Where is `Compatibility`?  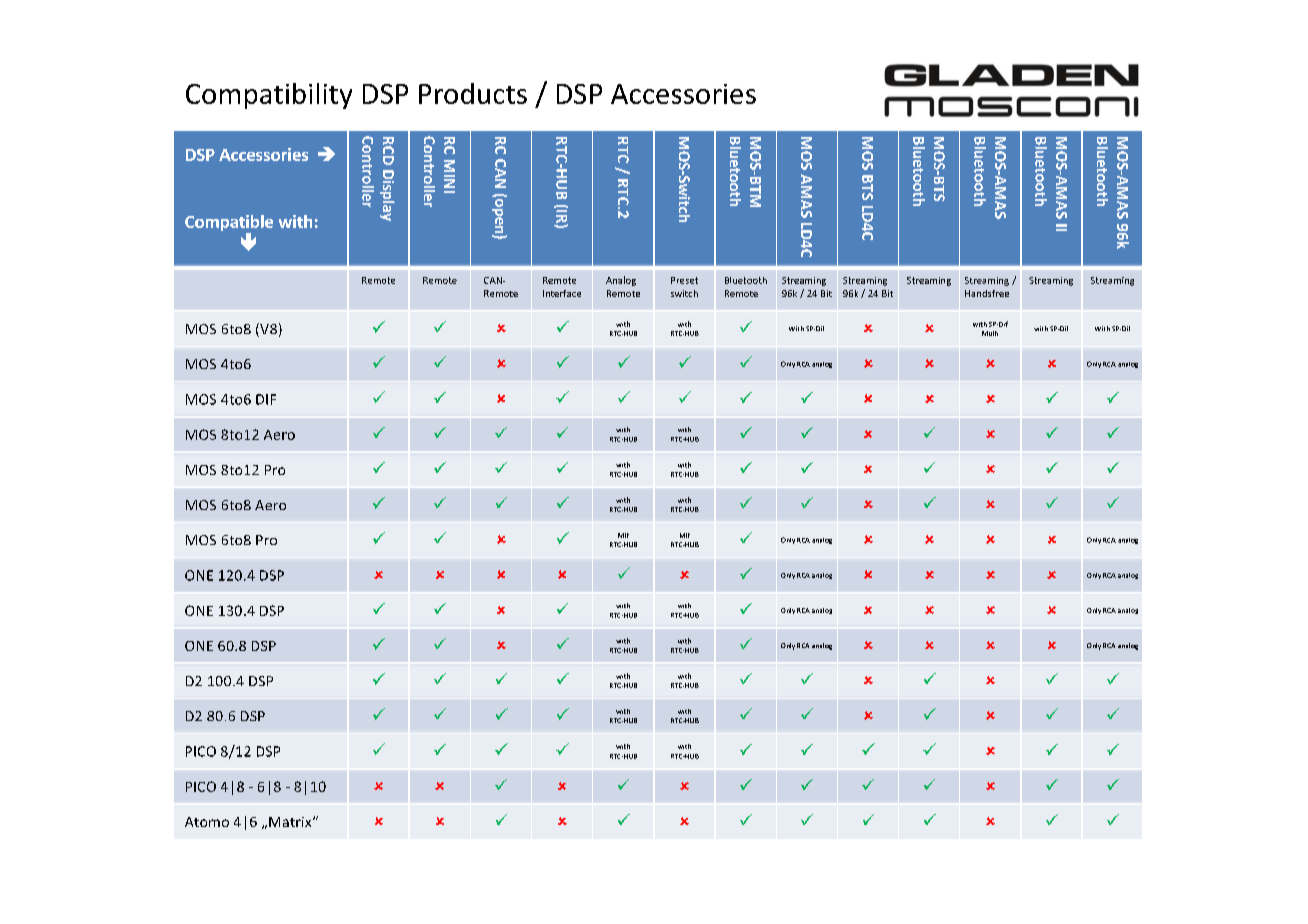 Compatibility is located at coordinates (269, 96).
